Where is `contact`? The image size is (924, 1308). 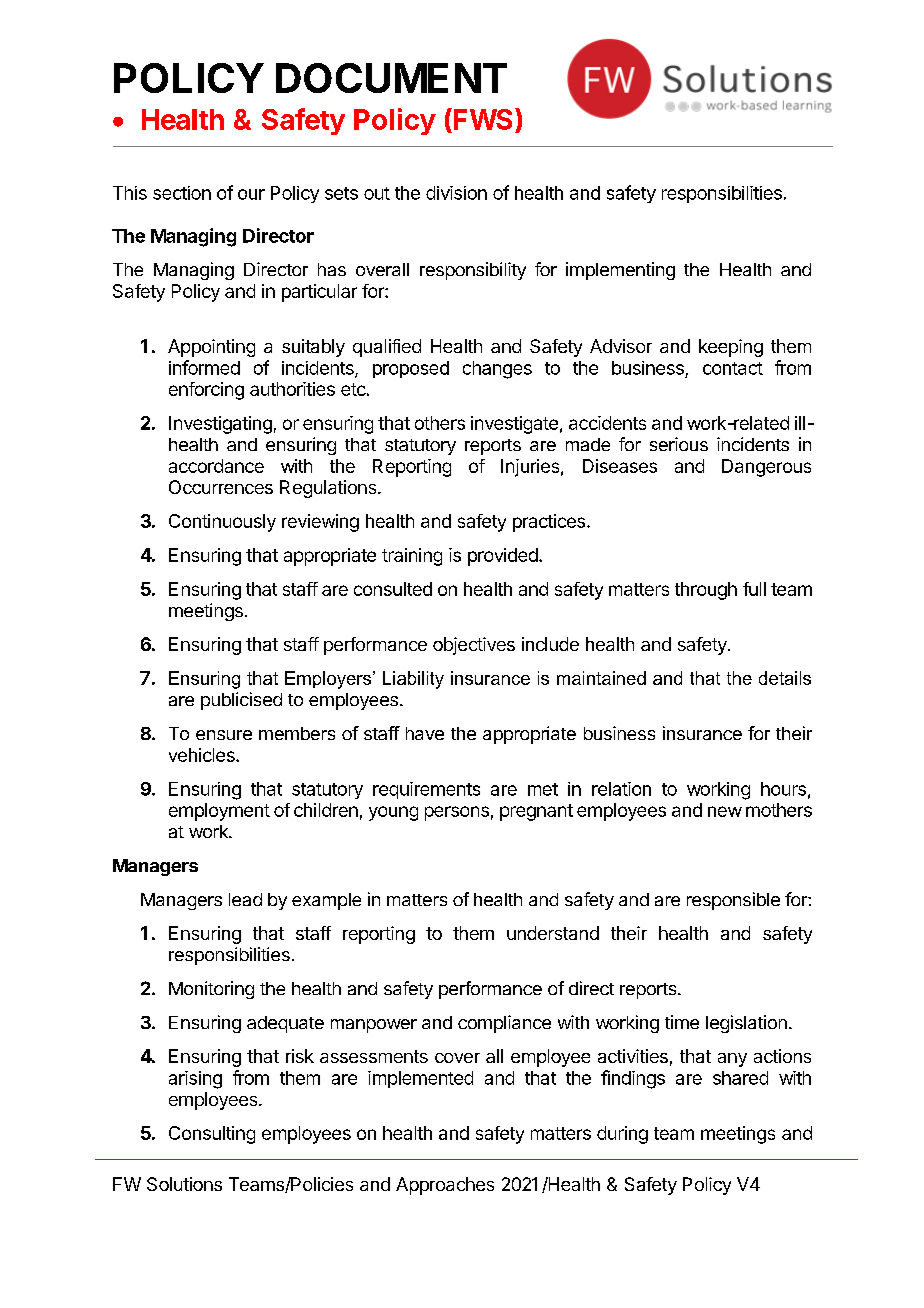
contact is located at coordinates (733, 368).
